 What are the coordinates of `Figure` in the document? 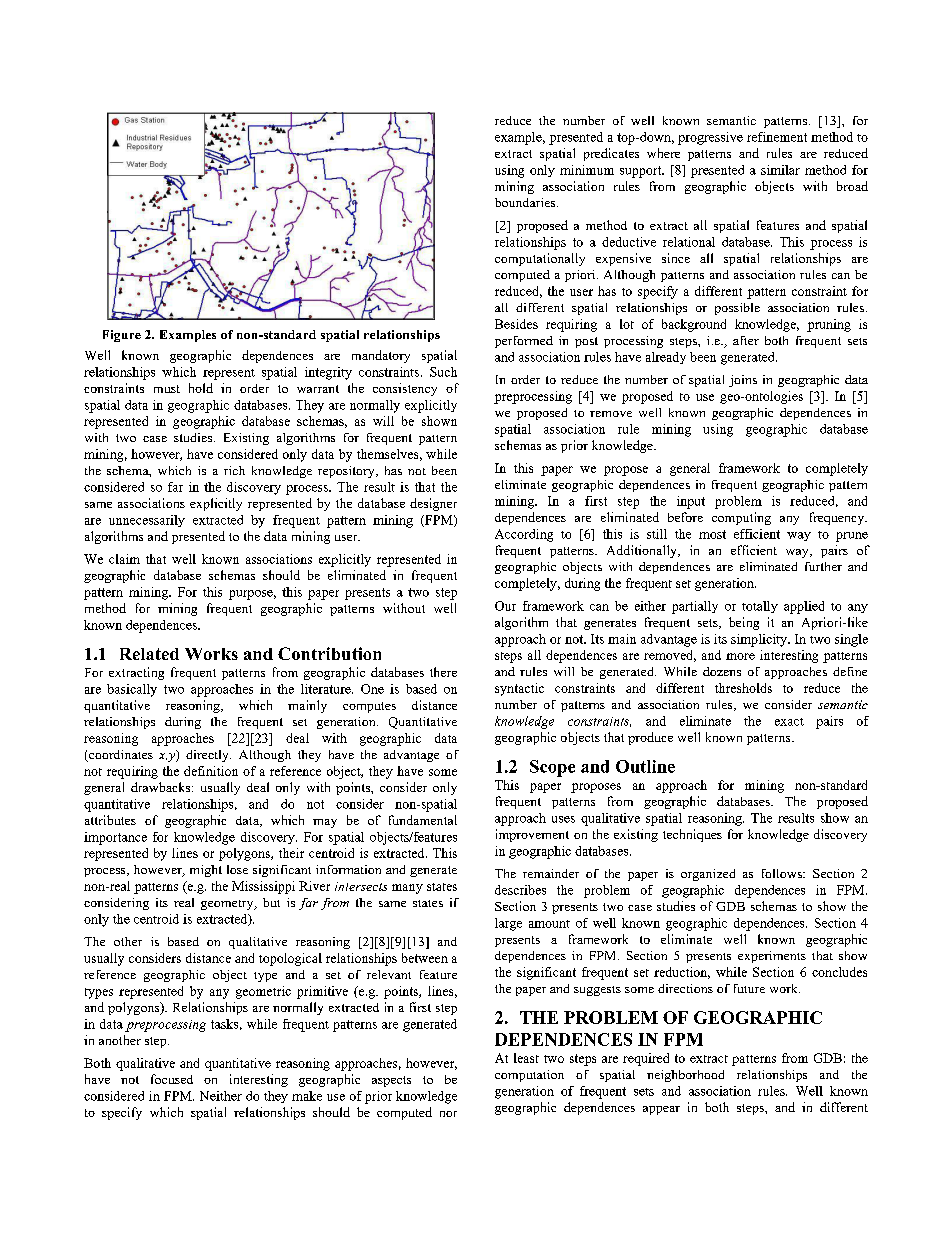 It's located at (122, 336).
